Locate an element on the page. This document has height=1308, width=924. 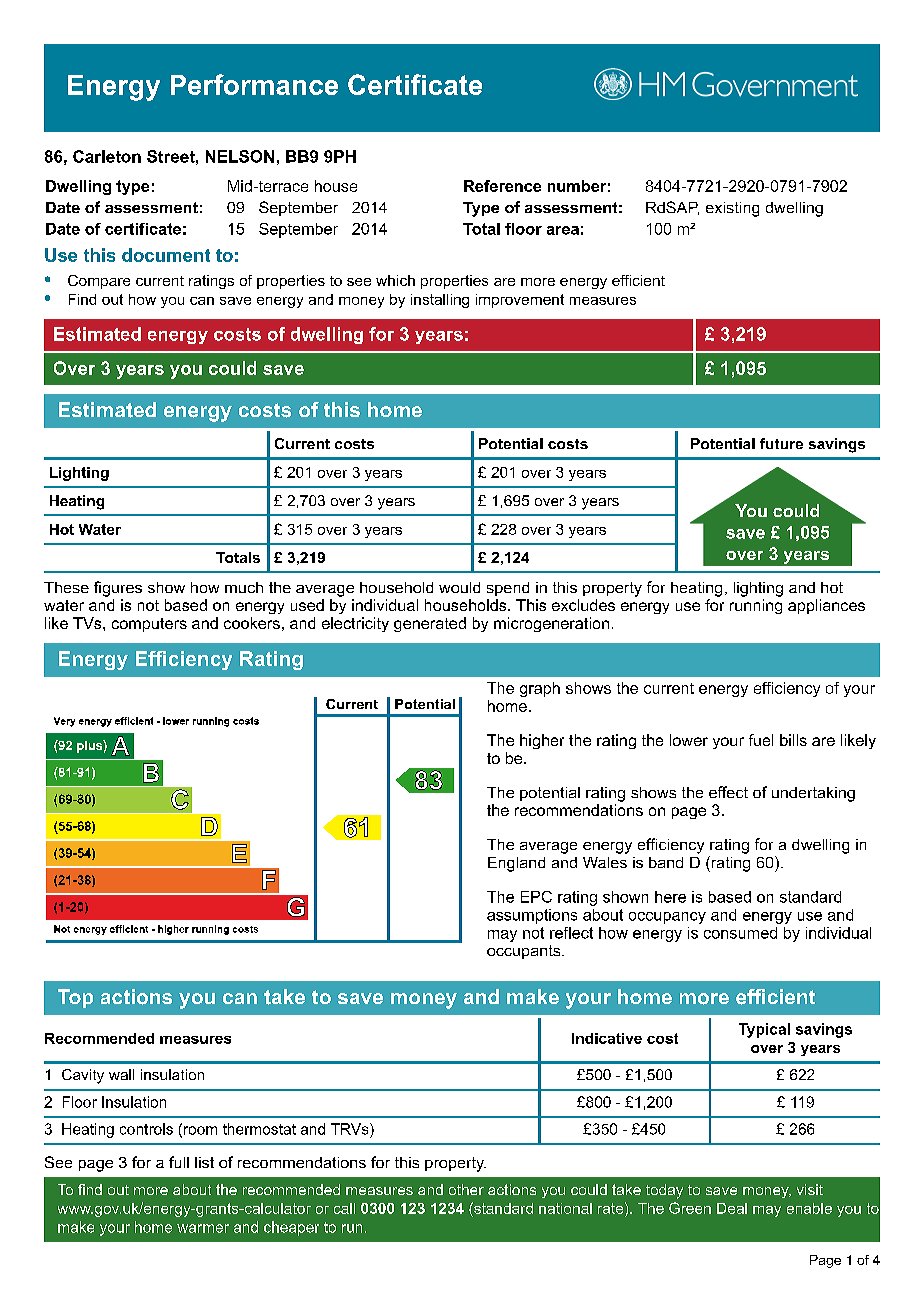
Reference is located at coordinates (502, 186).
